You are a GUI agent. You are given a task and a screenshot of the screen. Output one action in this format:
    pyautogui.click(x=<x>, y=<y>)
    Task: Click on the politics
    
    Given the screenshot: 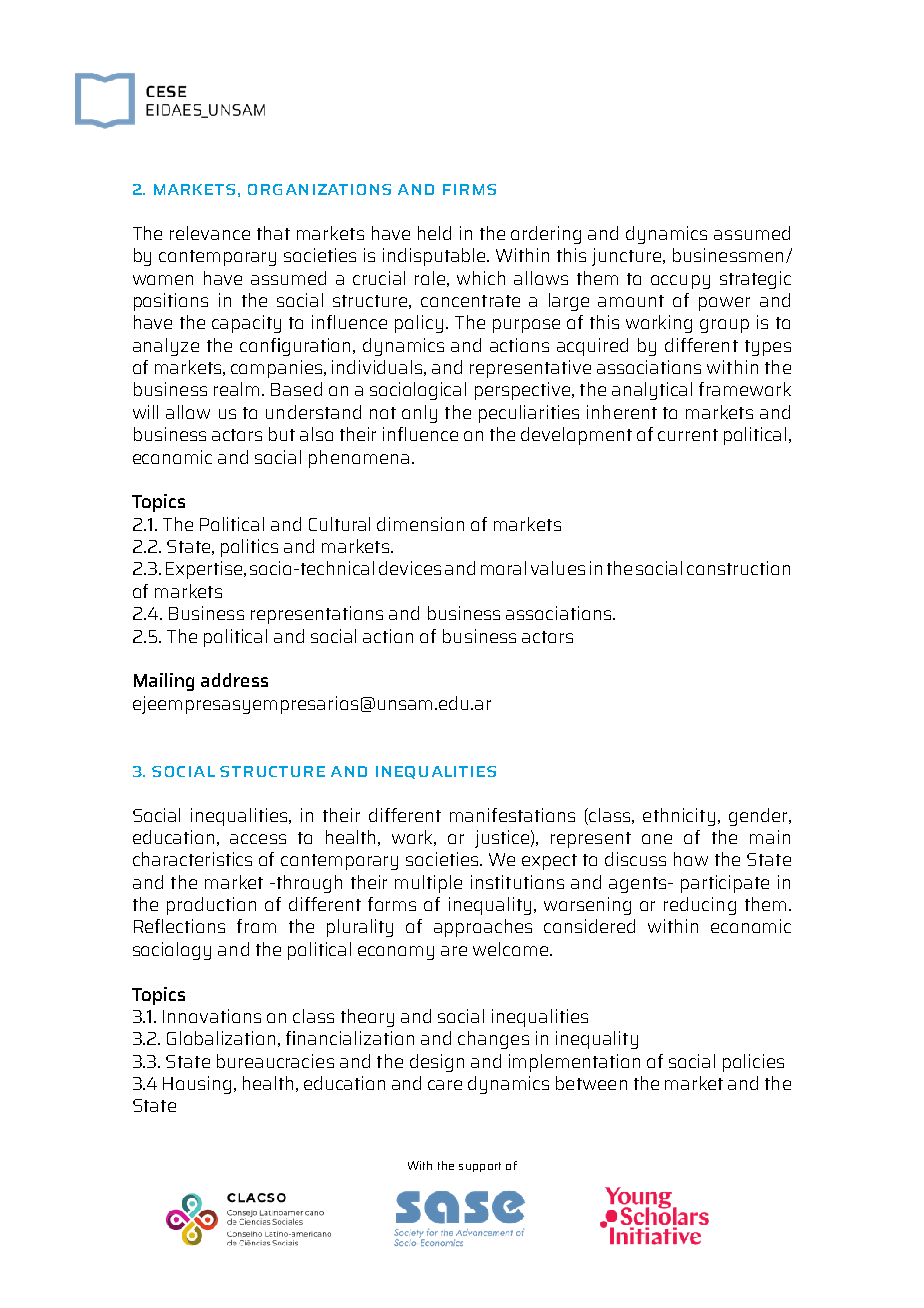 What is the action you would take?
    pyautogui.click(x=249, y=548)
